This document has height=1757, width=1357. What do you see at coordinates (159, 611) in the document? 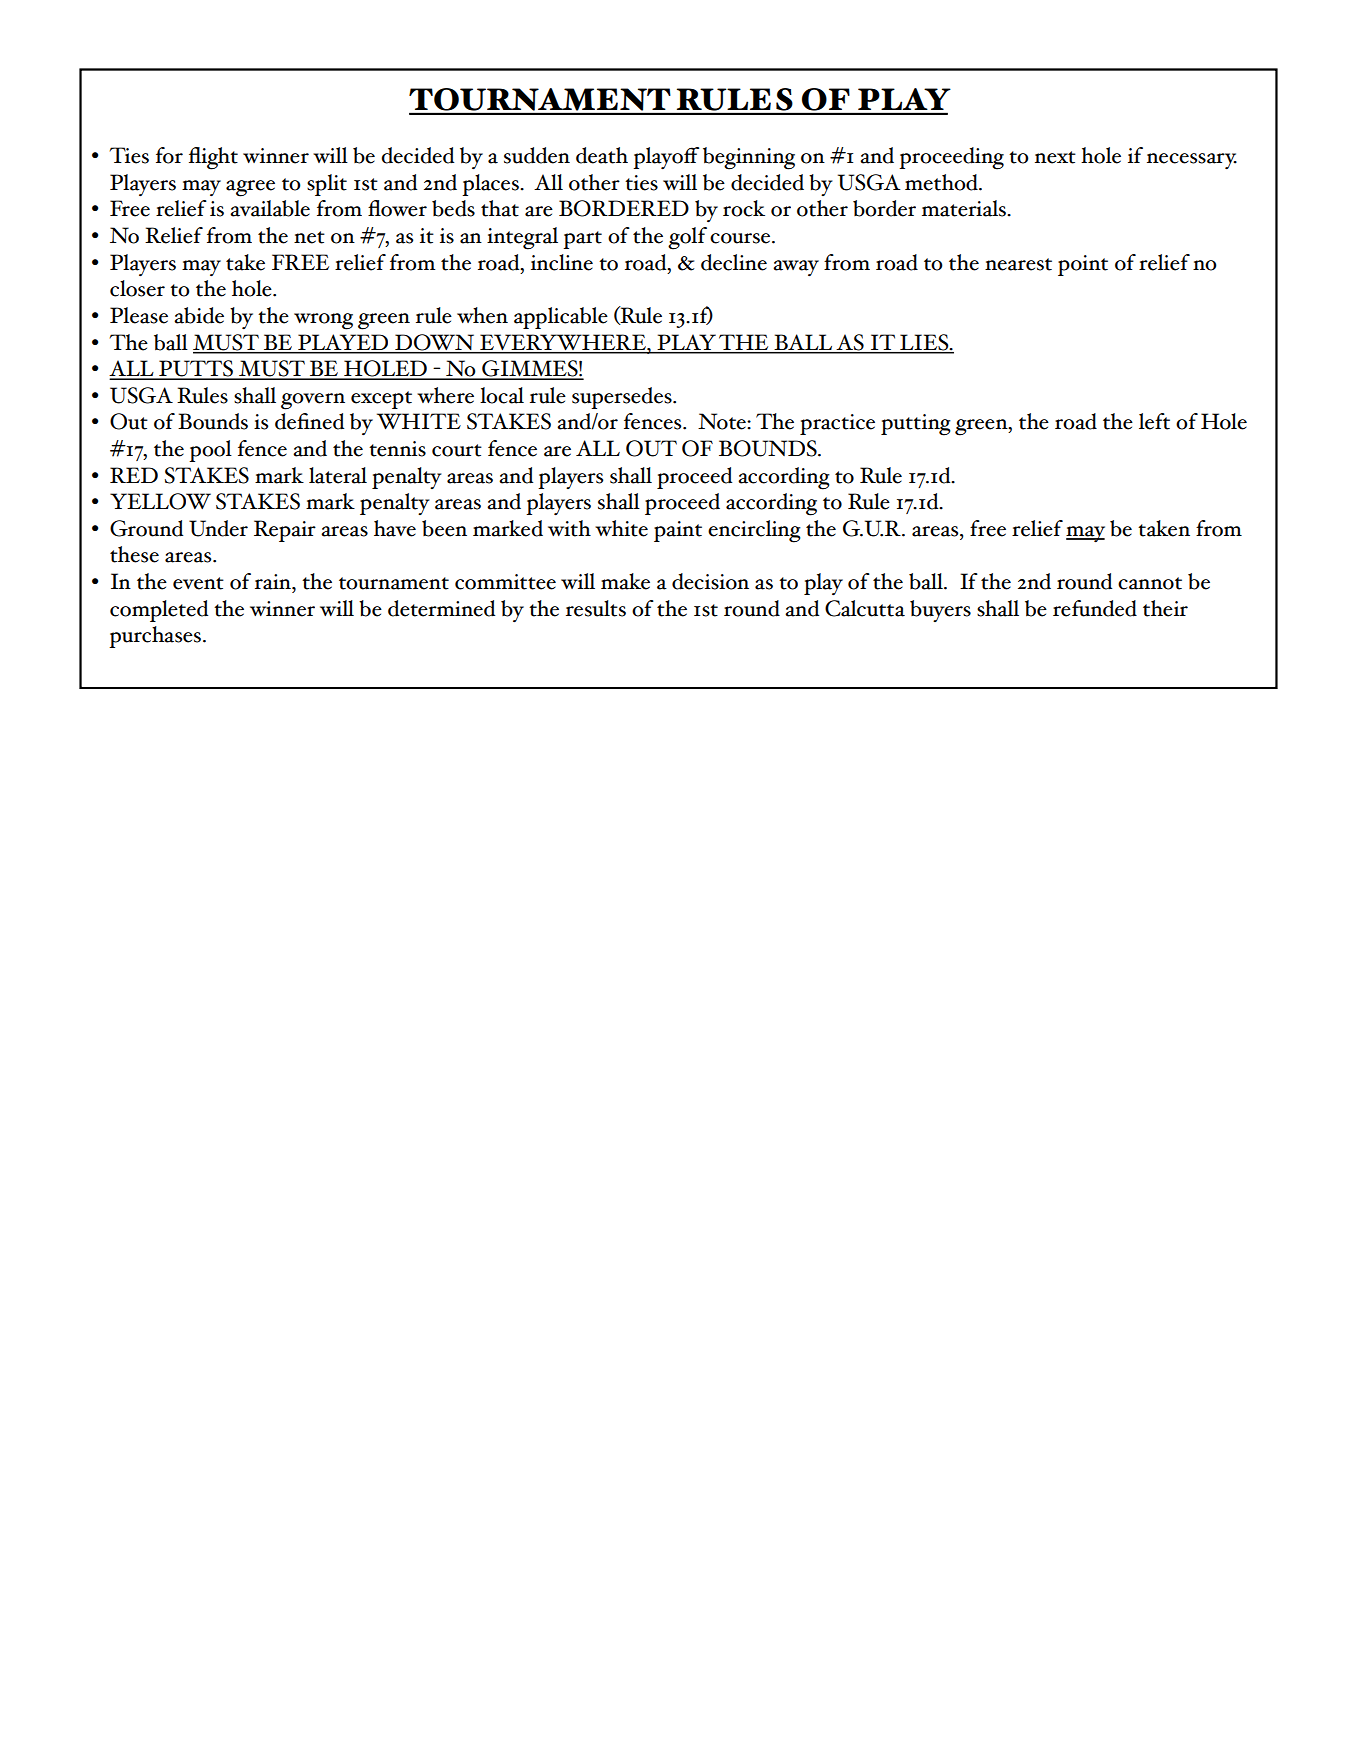
I see `completed` at bounding box center [159, 611].
